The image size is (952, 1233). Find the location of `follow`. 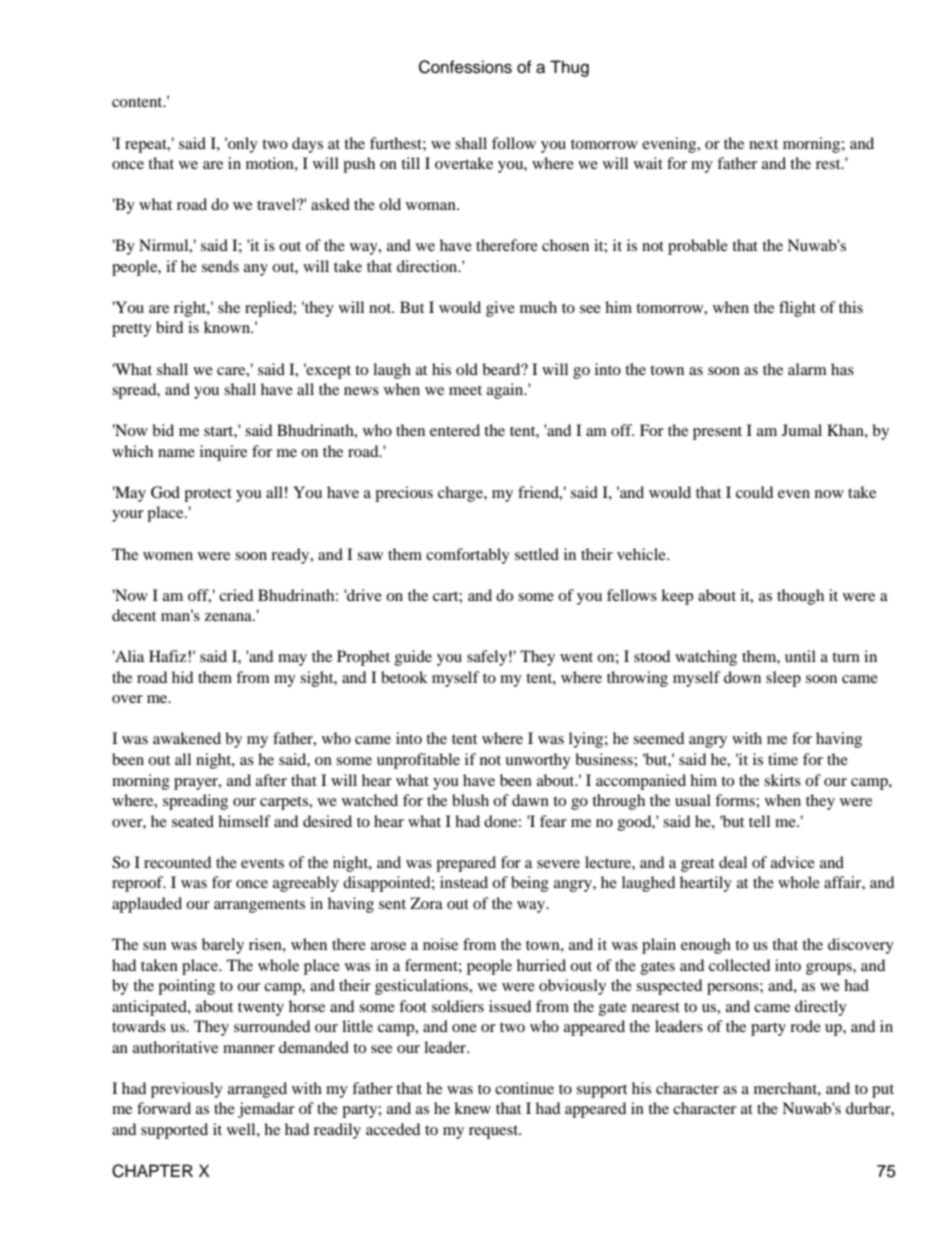

follow is located at coordinates (514, 143).
